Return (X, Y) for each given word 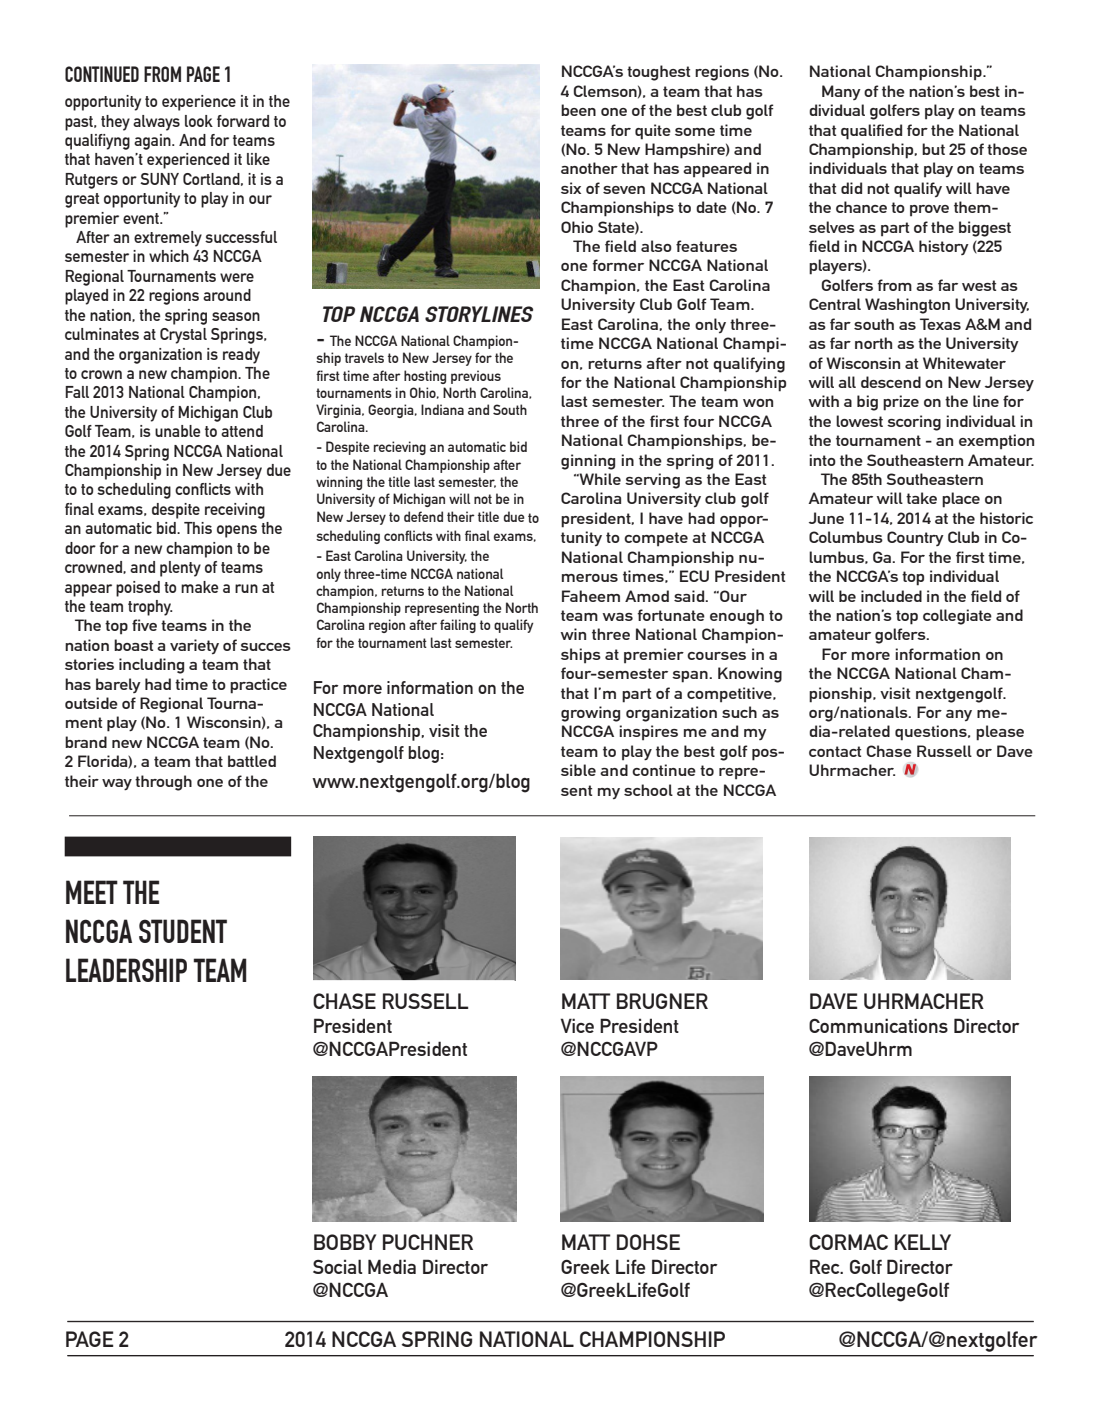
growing (590, 714)
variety (194, 646)
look (199, 121)
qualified (871, 132)
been (578, 110)
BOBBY (345, 1242)
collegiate (957, 617)
